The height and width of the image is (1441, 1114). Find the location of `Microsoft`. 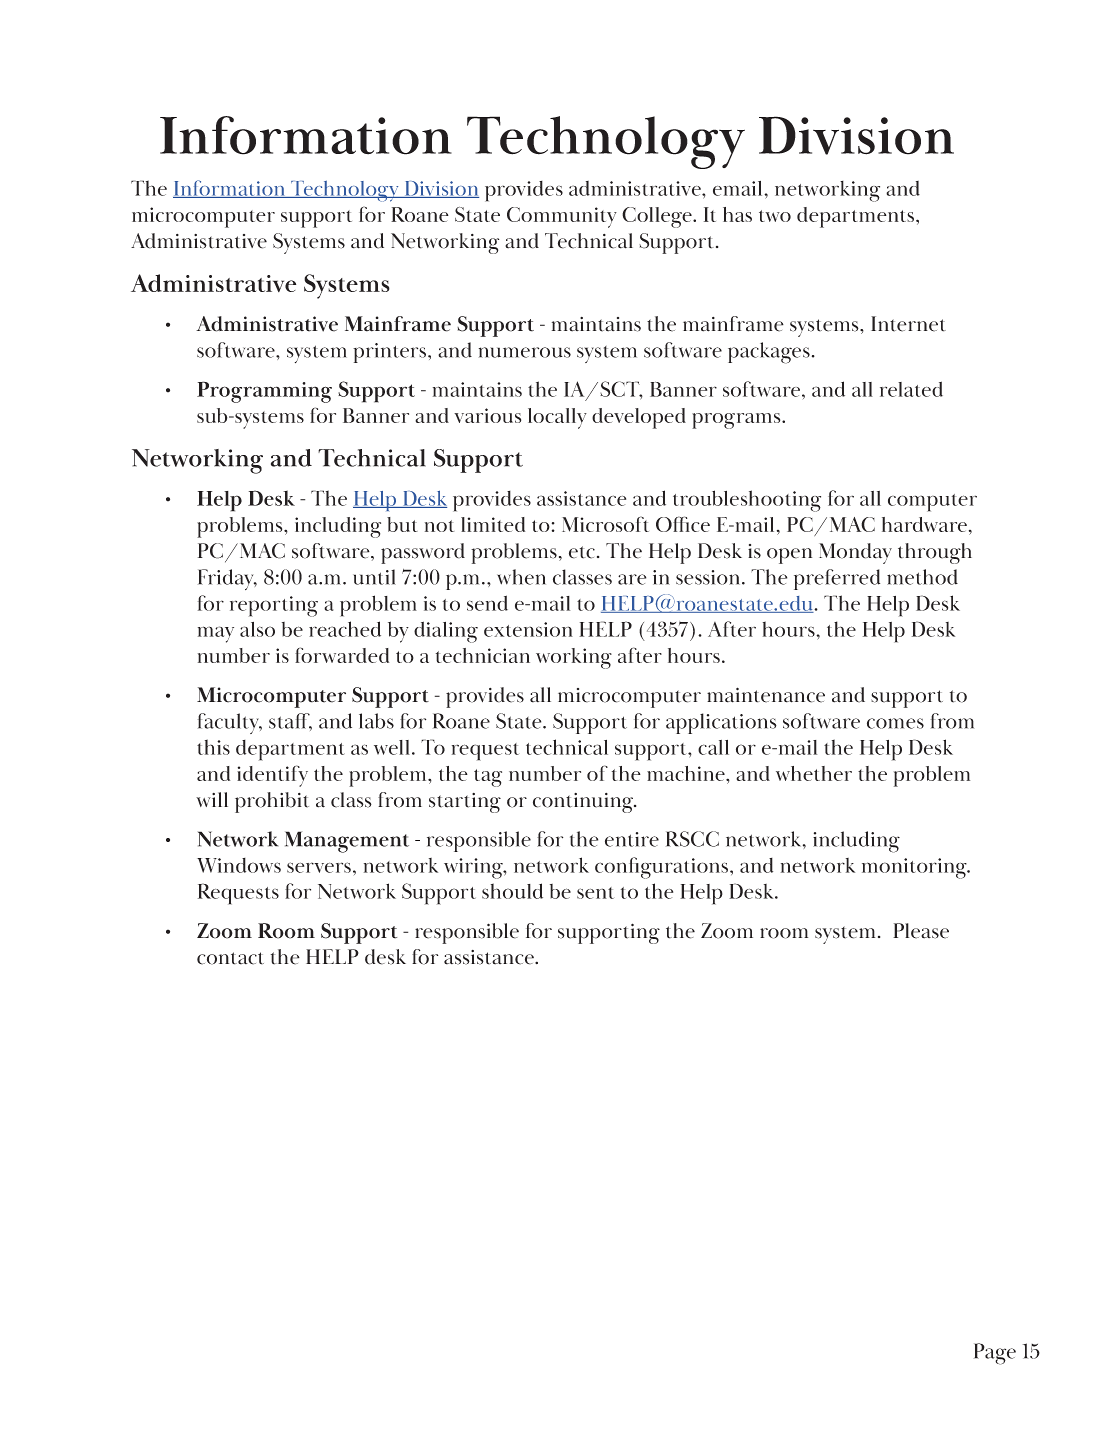

Microsoft is located at coordinates (605, 524).
